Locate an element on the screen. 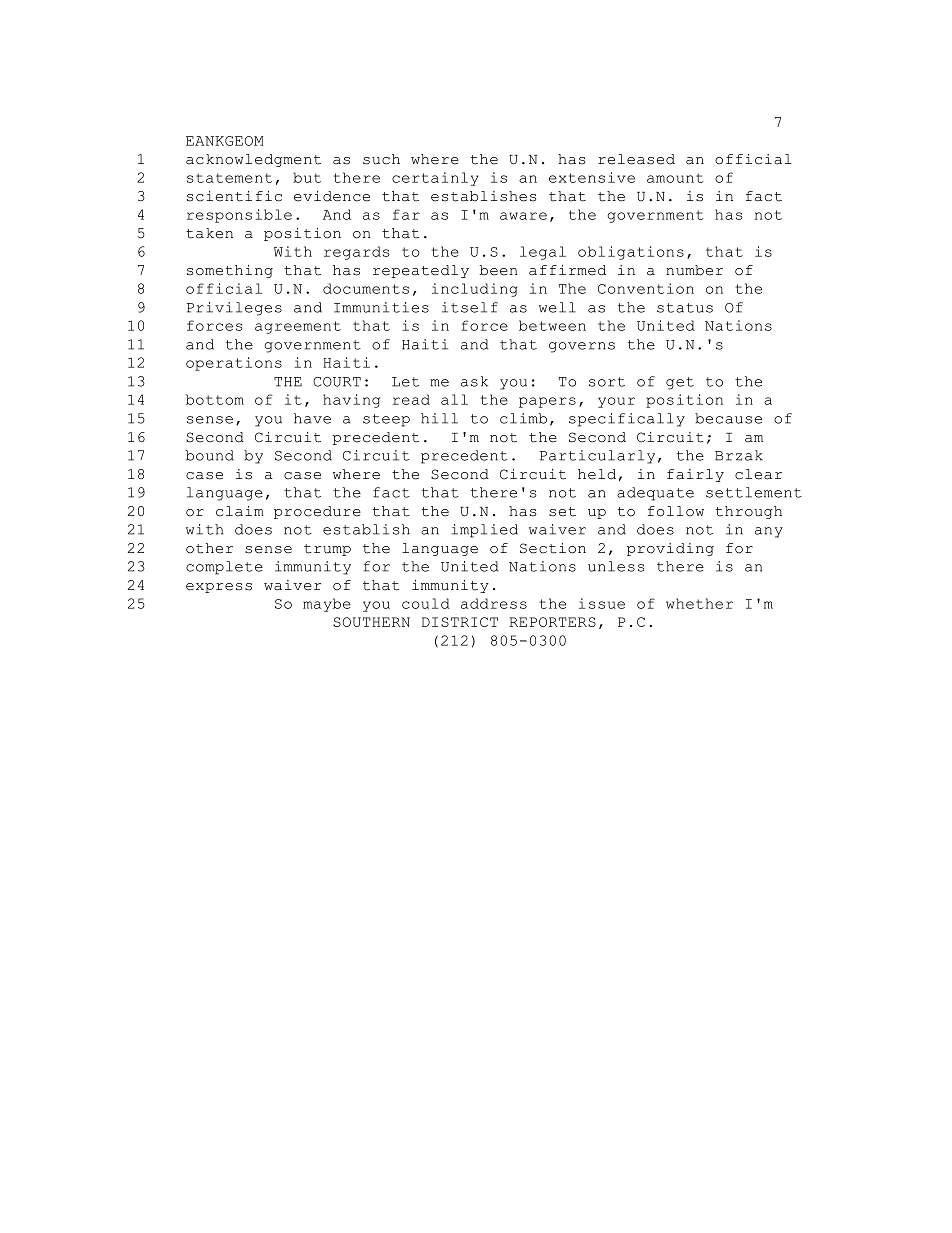 The height and width of the screenshot is (1233, 952). amount is located at coordinates (675, 178).
